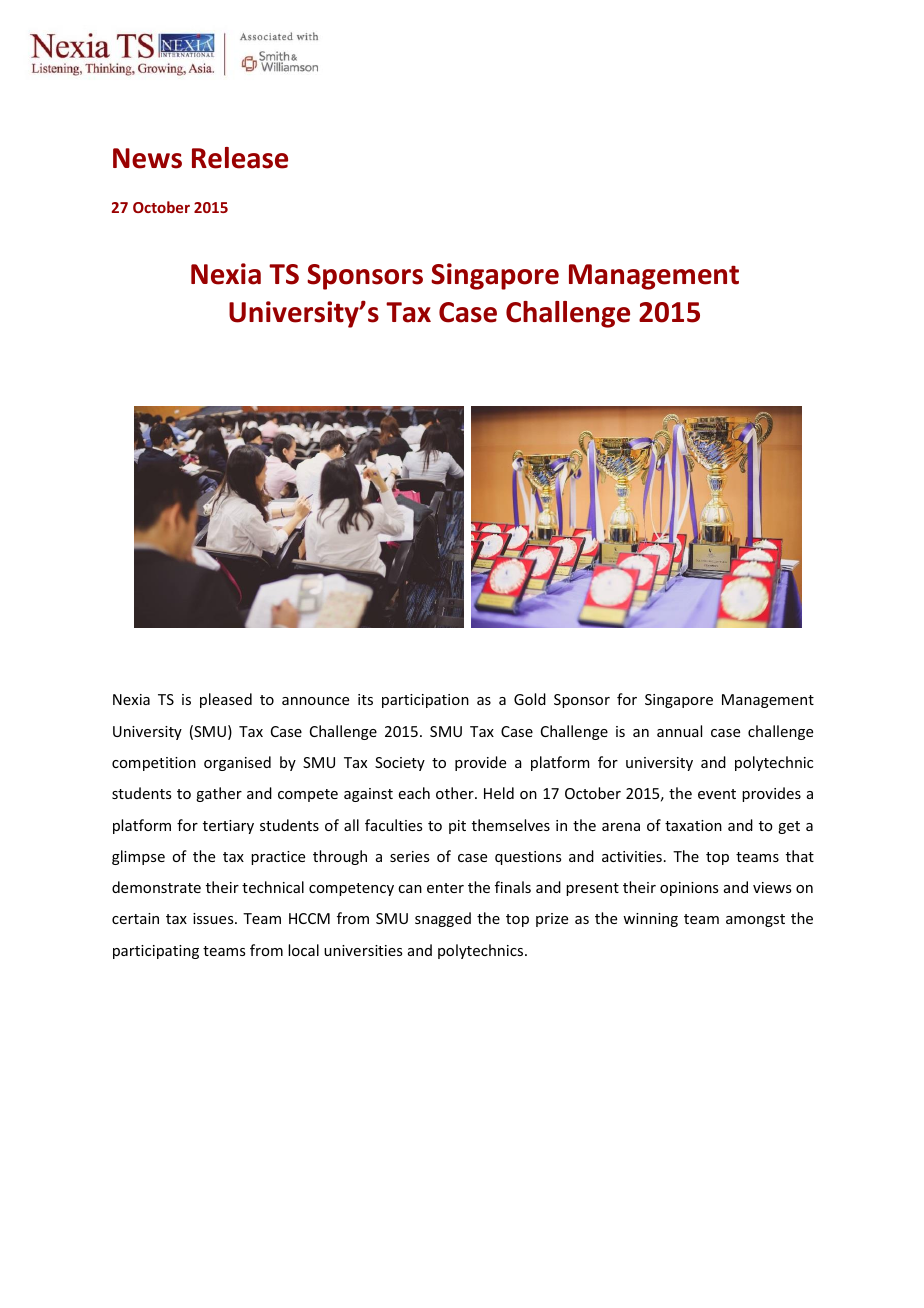 This document has width=924, height=1308. What do you see at coordinates (679, 731) in the document?
I see `annual` at bounding box center [679, 731].
